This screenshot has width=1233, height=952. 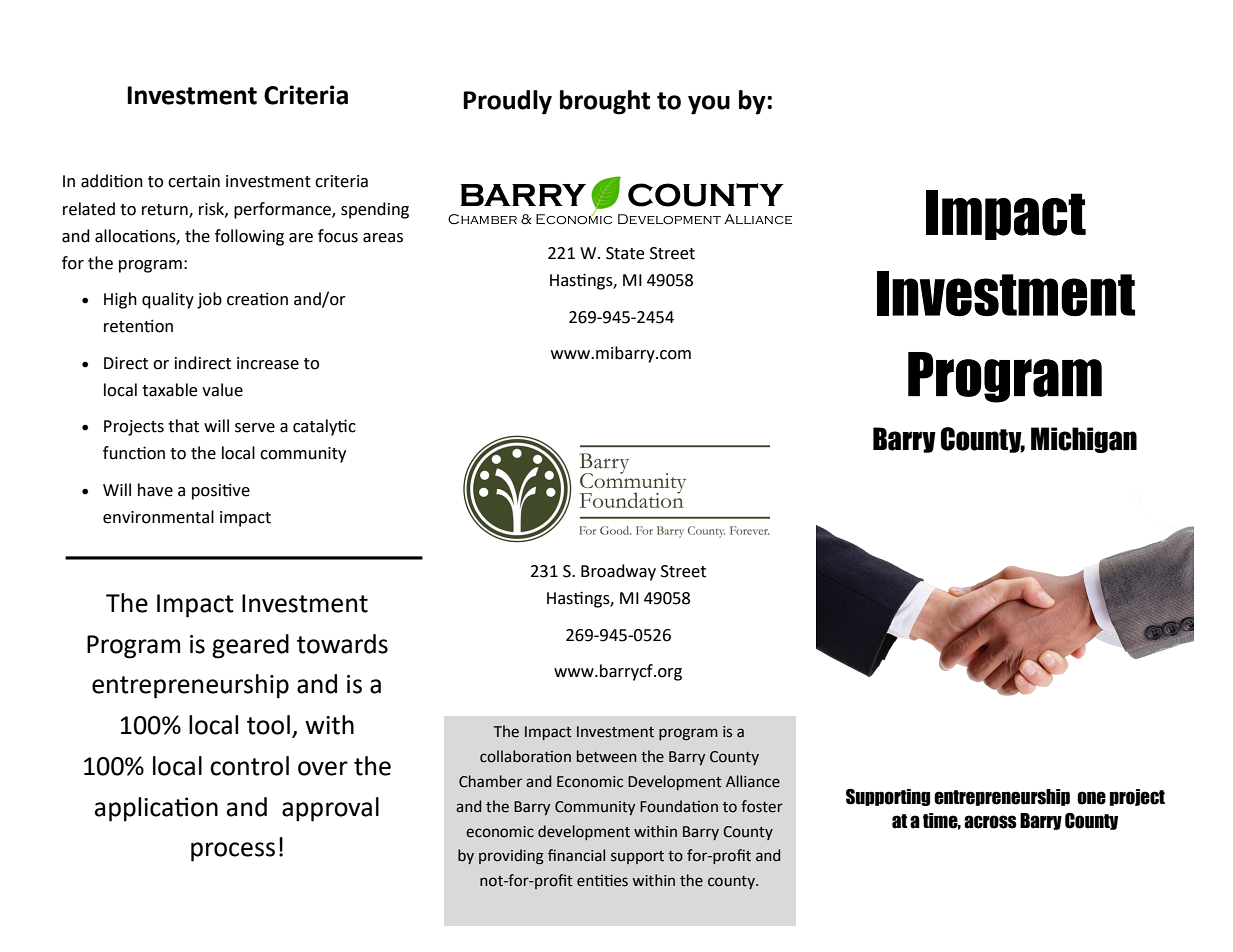 What do you see at coordinates (625, 253) in the screenshot?
I see `State` at bounding box center [625, 253].
